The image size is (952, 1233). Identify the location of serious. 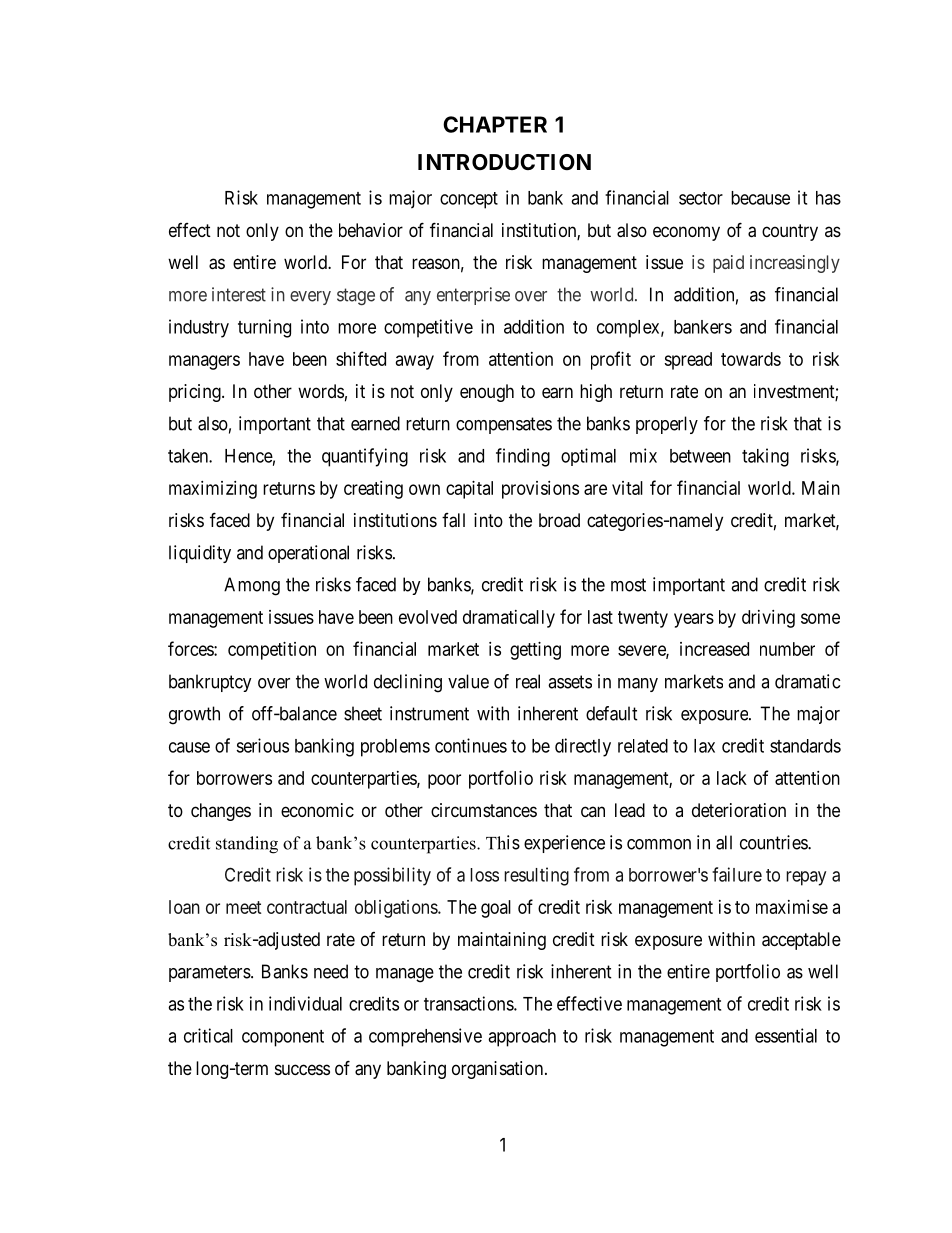
(262, 745).
